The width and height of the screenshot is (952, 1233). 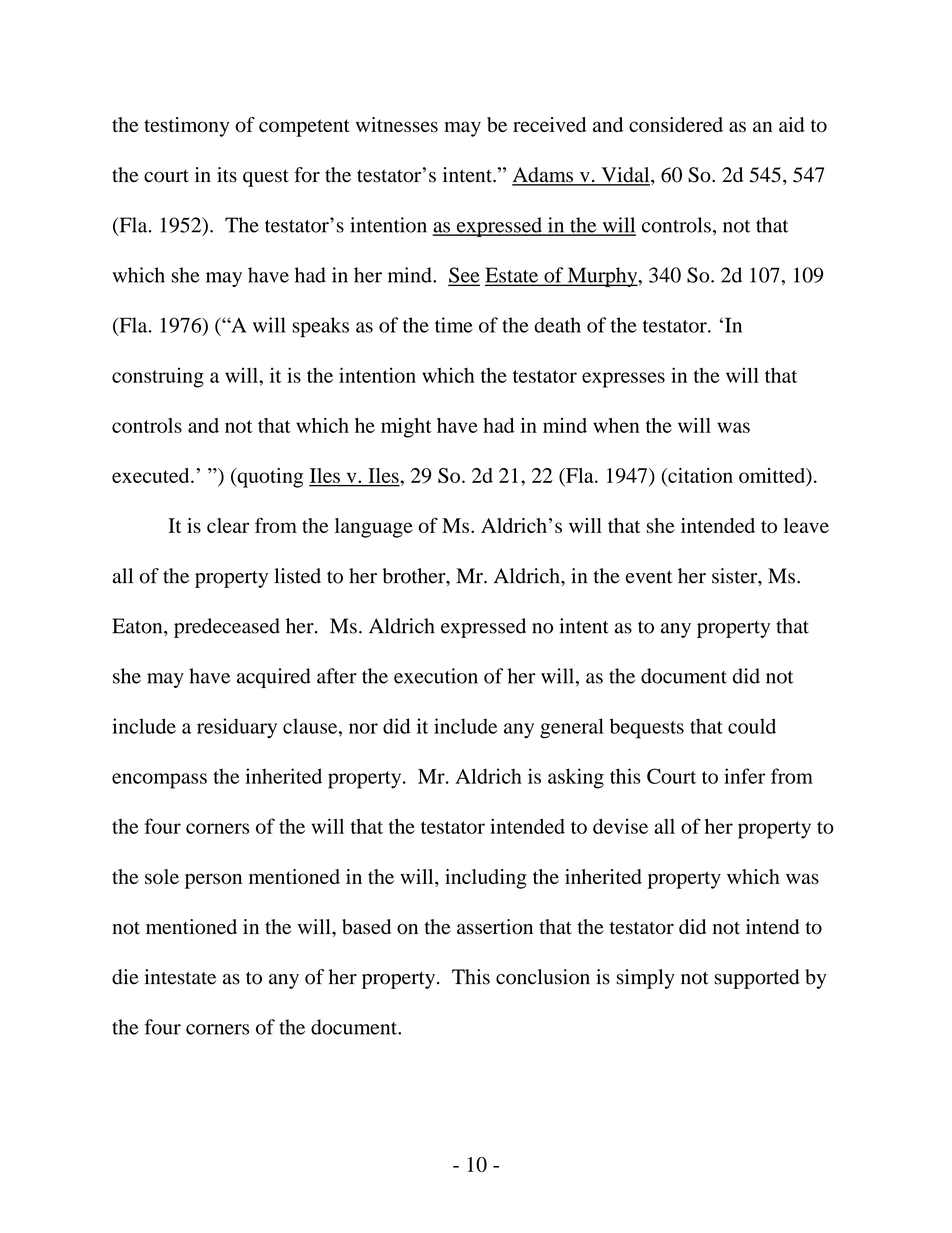 I want to click on testimony, so click(x=186, y=127).
